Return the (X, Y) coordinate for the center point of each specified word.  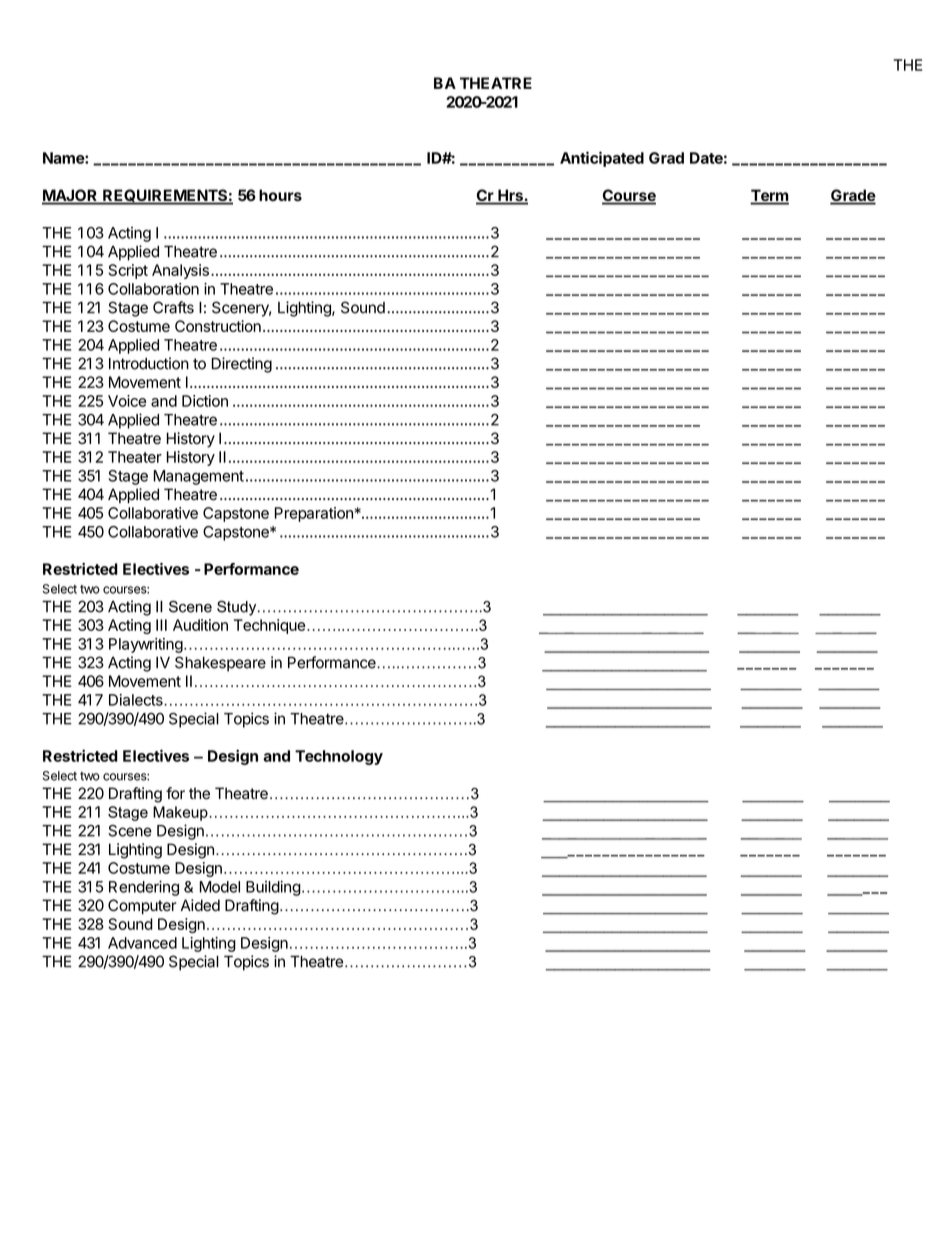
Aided (200, 905)
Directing (242, 365)
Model (219, 887)
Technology (339, 757)
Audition (200, 625)
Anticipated (602, 159)
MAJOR (71, 196)
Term (769, 196)
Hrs (510, 196)
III (161, 625)
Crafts (173, 307)
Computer (142, 907)
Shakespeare (220, 664)
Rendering (144, 888)
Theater (135, 457)
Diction (205, 401)
